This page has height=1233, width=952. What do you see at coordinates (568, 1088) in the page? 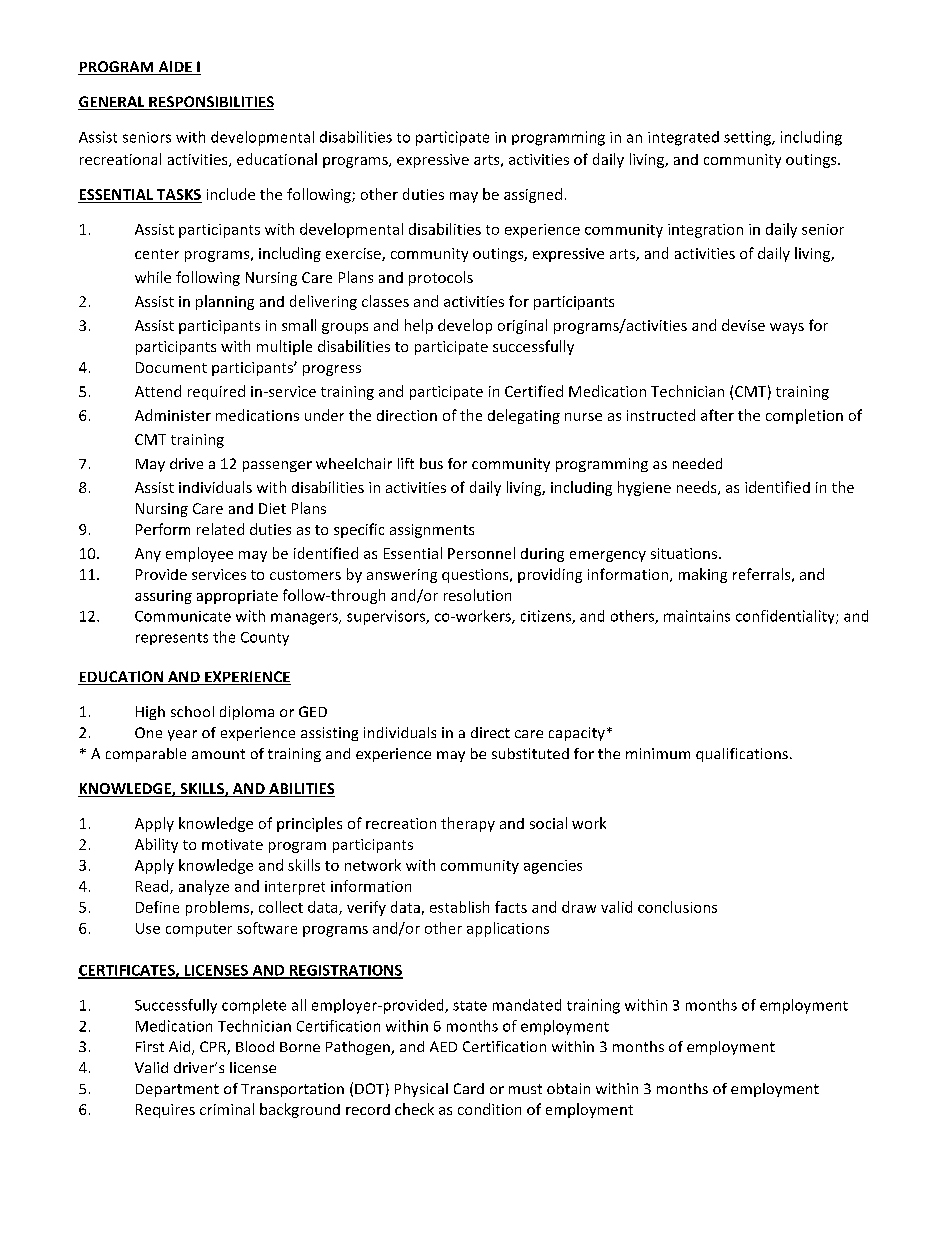
I see `obtain` at bounding box center [568, 1088].
